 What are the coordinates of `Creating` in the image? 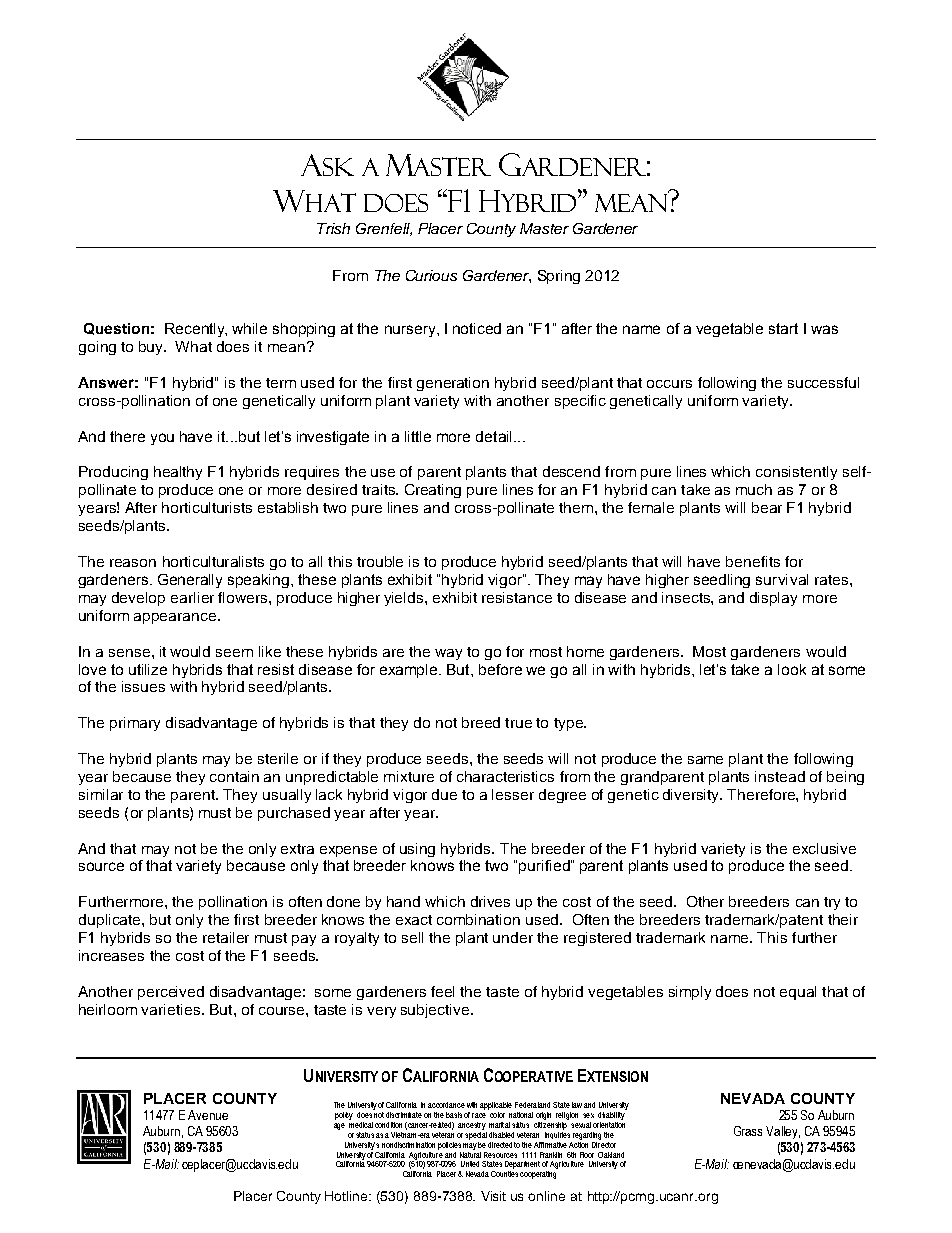 It's located at (433, 491).
